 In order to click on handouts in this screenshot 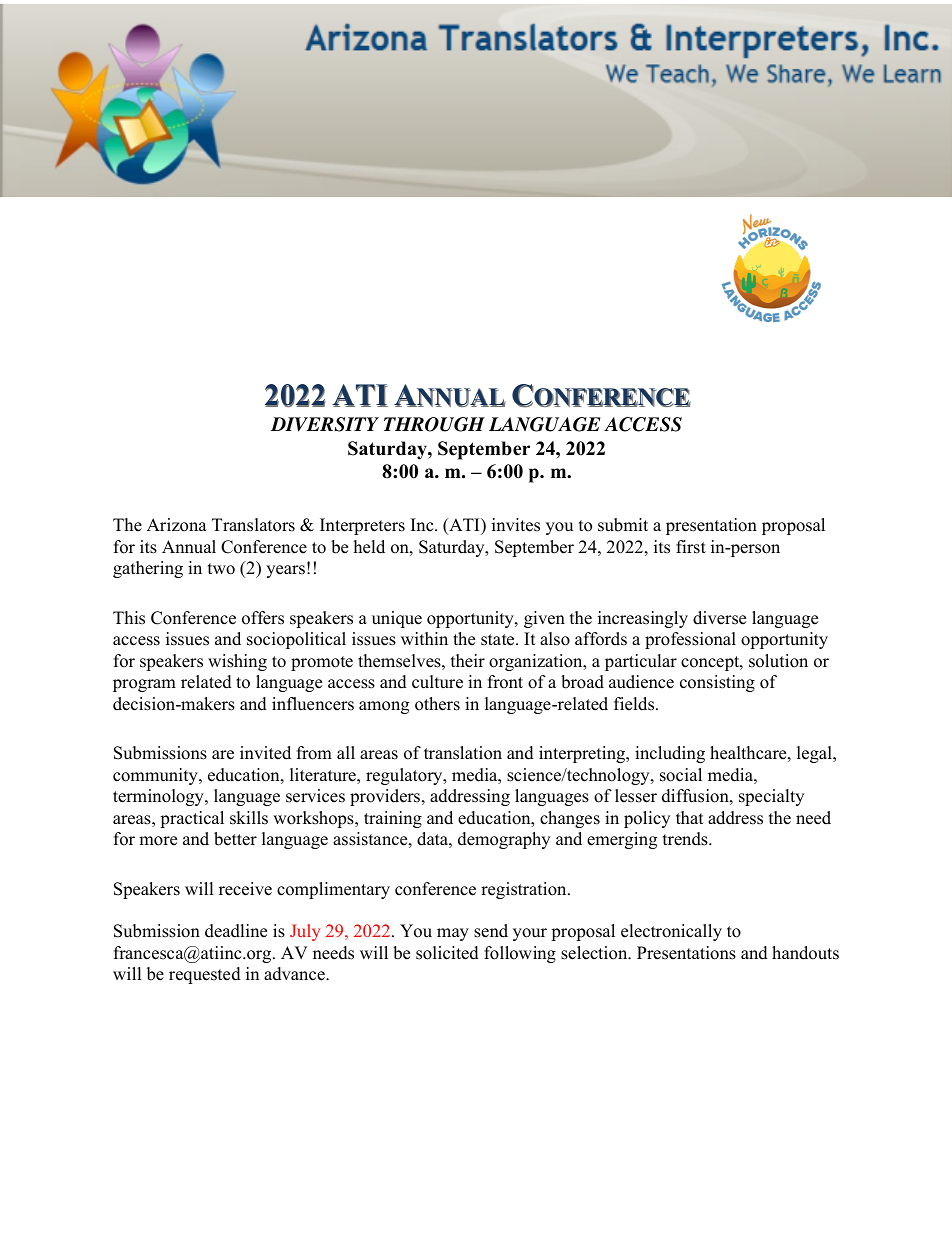, I will do `click(805, 953)`.
